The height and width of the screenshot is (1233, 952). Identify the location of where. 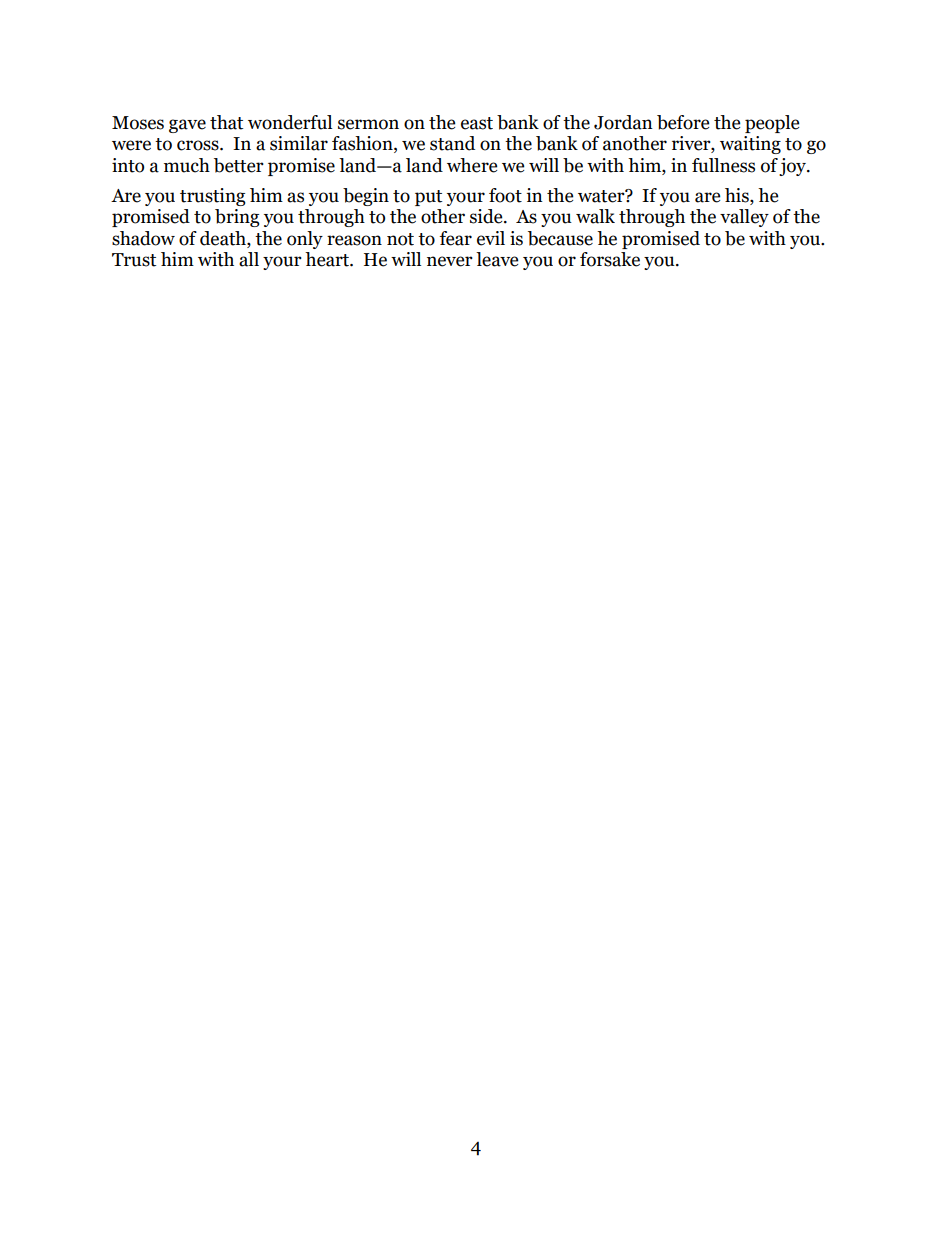
(472, 165).
